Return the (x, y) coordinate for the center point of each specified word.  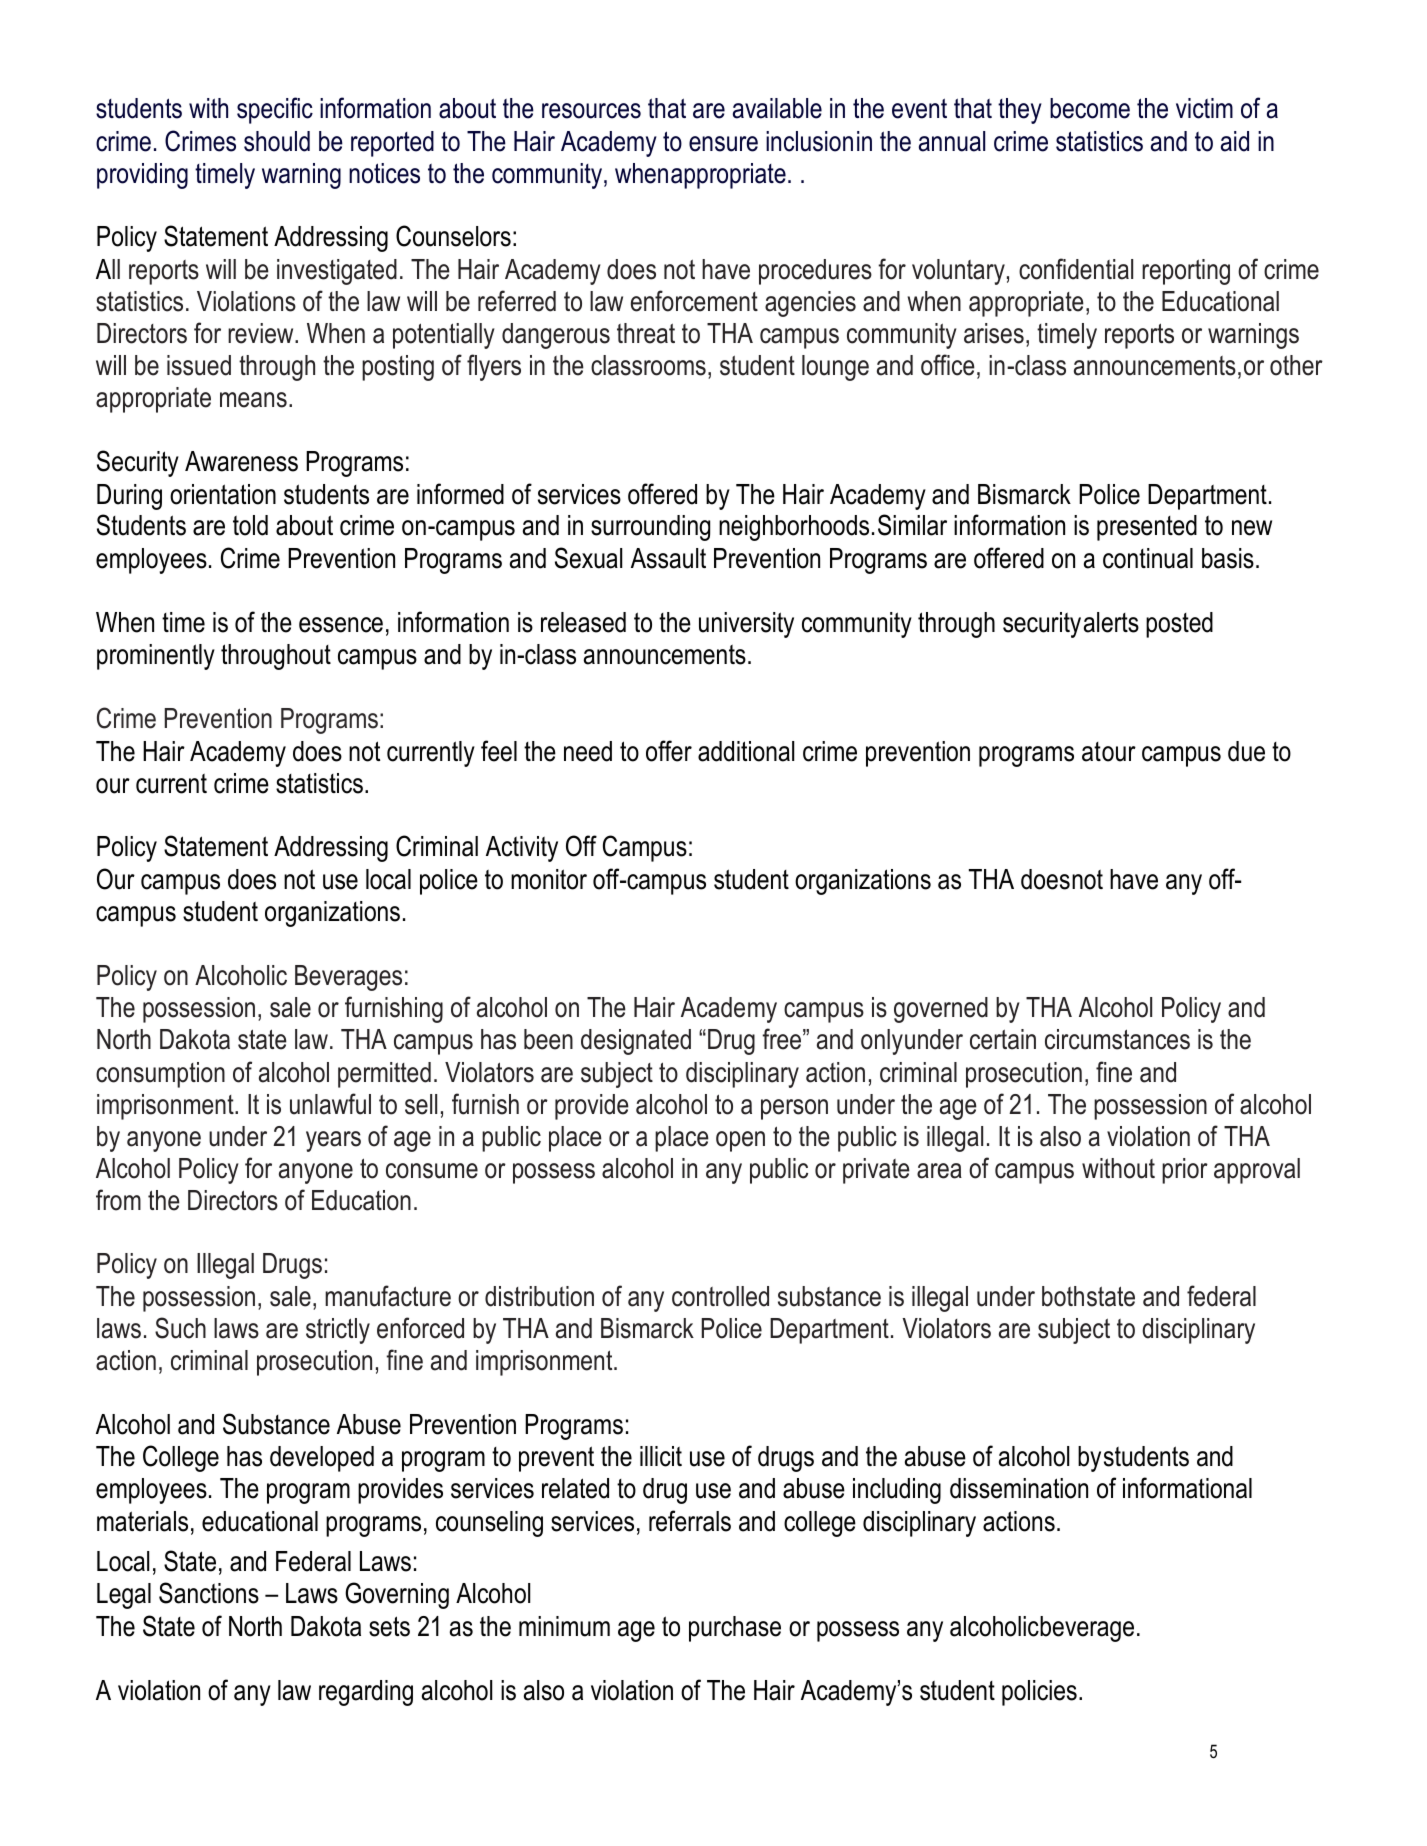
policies (1039, 1693)
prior (1185, 1171)
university (746, 625)
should (277, 141)
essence (341, 625)
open (740, 1141)
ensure (723, 144)
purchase (735, 1629)
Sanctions (209, 1593)
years (333, 1141)
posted (1179, 625)
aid (1235, 141)
